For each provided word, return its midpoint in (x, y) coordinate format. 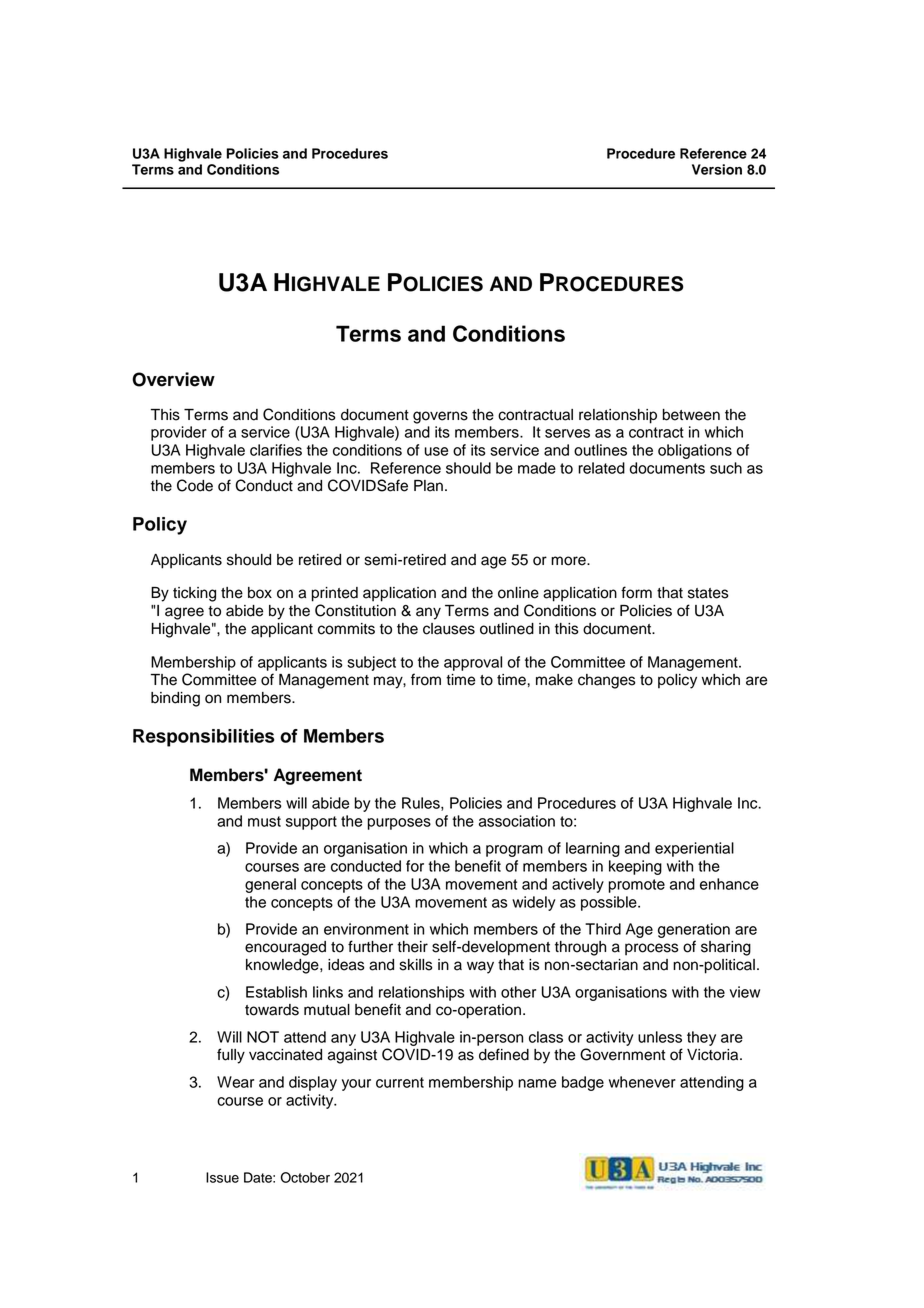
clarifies (276, 450)
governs (440, 417)
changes (607, 681)
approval (473, 663)
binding (175, 699)
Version (717, 169)
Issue (222, 1177)
